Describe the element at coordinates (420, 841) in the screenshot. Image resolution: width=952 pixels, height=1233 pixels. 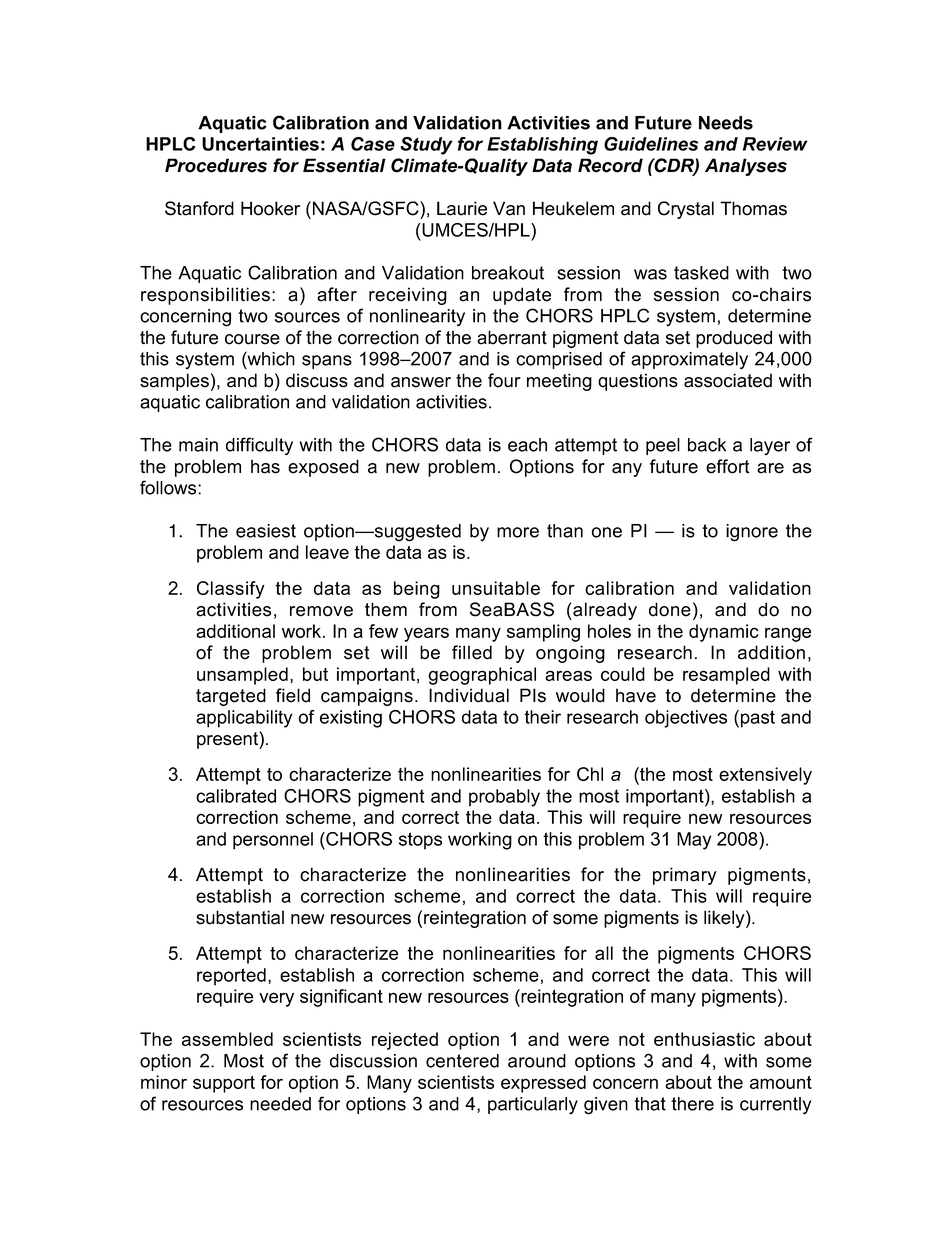
I see `stops` at that location.
